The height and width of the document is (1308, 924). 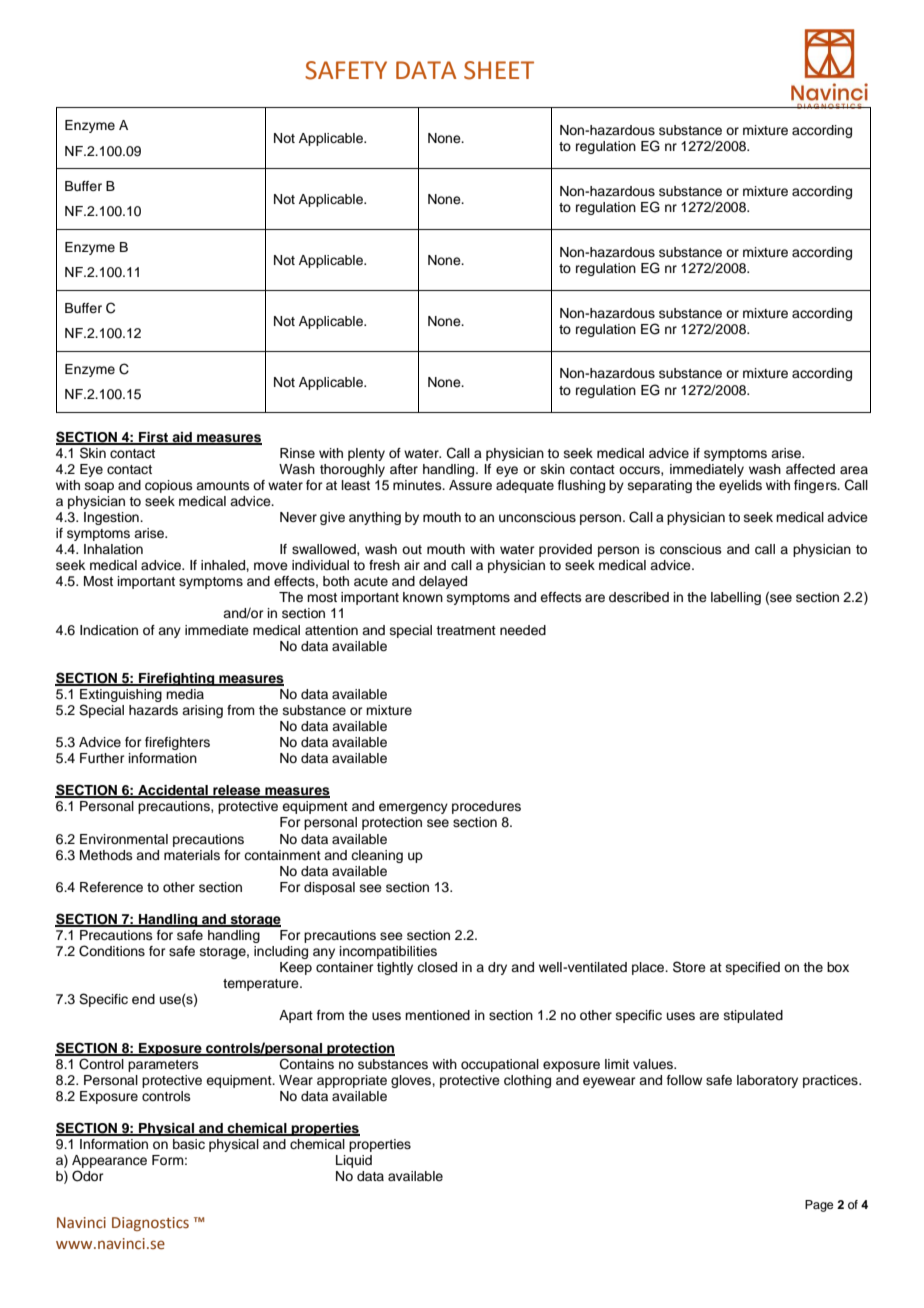 What do you see at coordinates (150, 1224) in the document?
I see `Diagnostics` at bounding box center [150, 1224].
